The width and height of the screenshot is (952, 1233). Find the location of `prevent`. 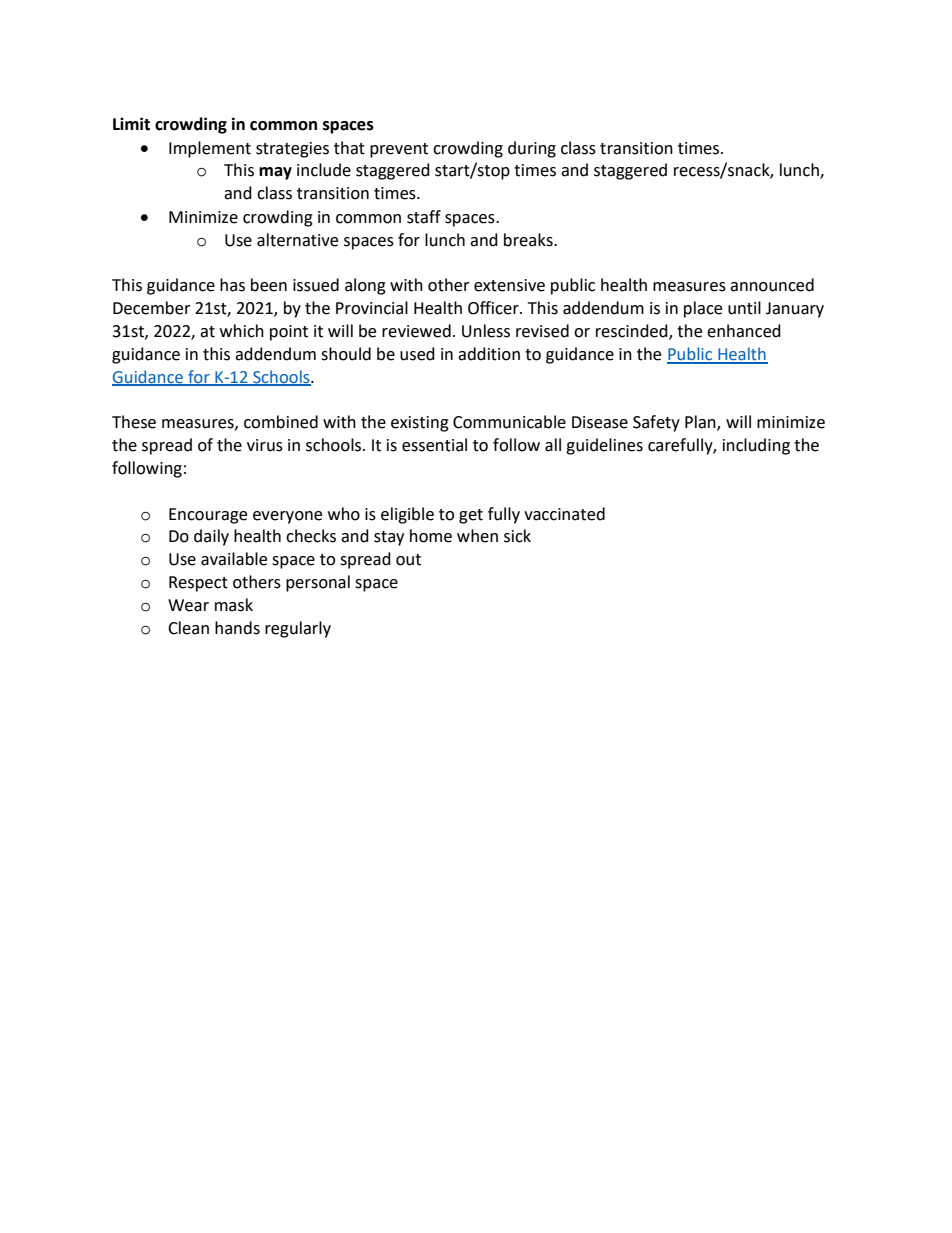

prevent is located at coordinates (399, 150).
